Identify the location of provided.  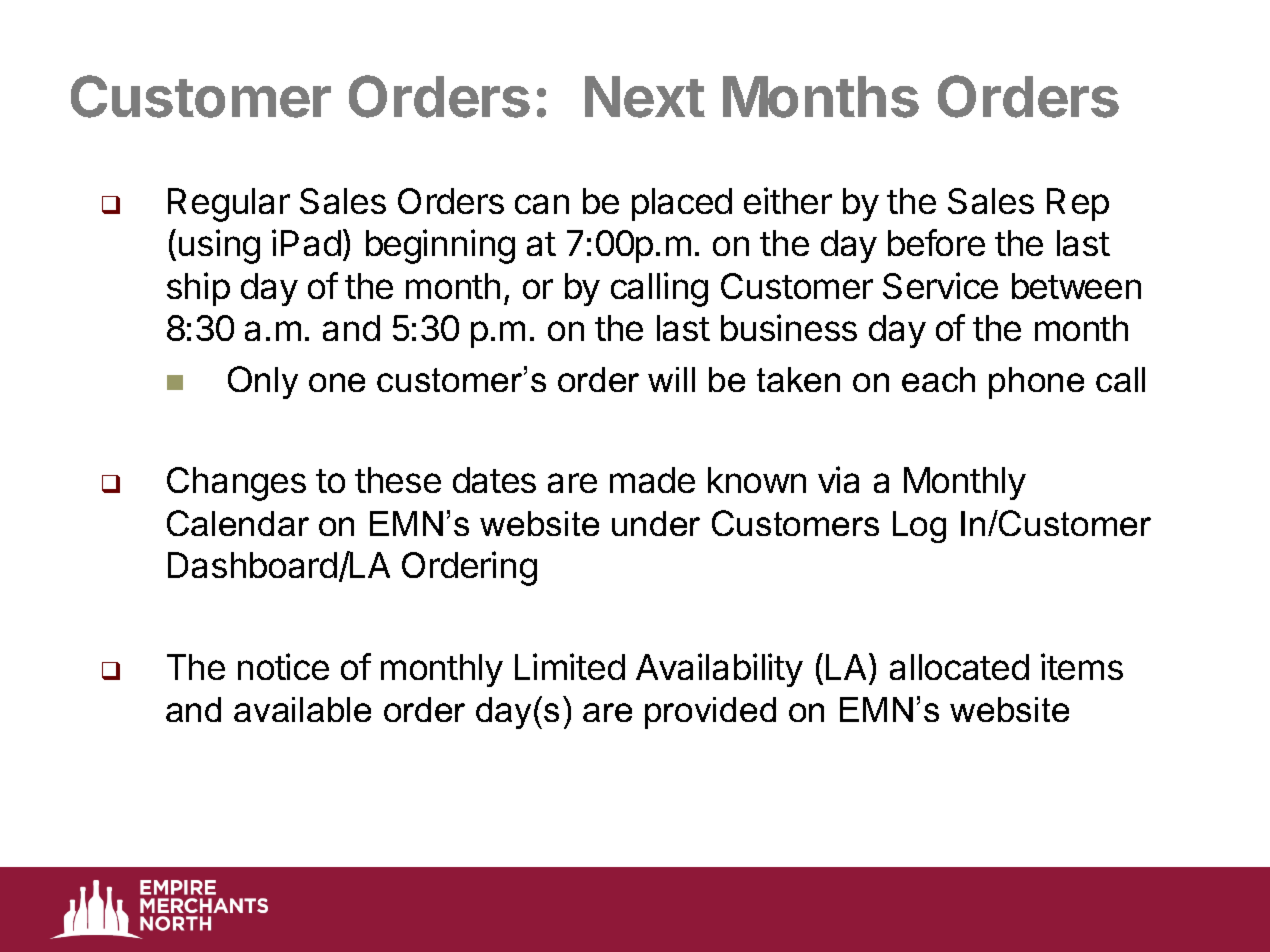
(710, 713).
